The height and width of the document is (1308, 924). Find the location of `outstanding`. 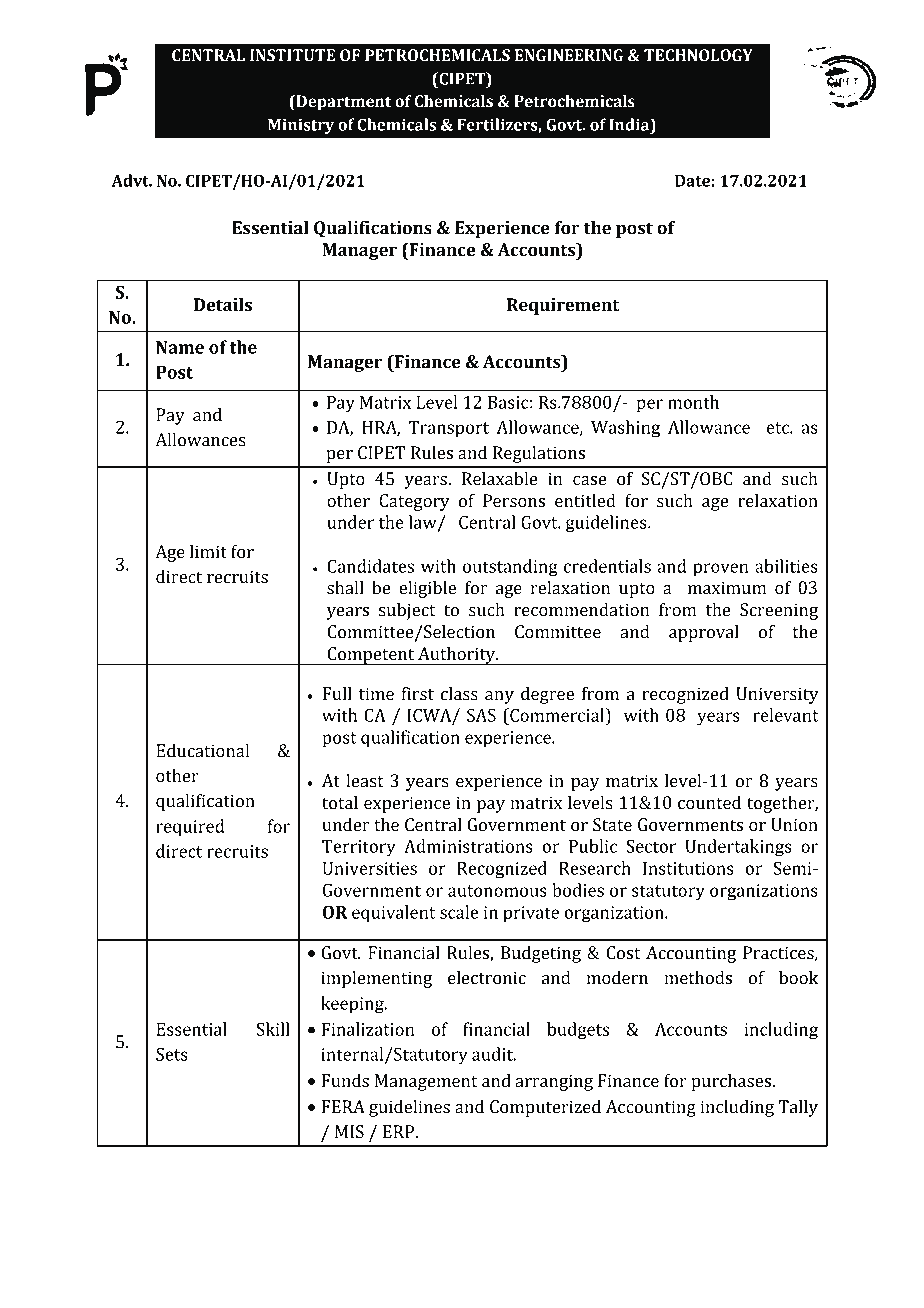

outstanding is located at coordinates (510, 568).
